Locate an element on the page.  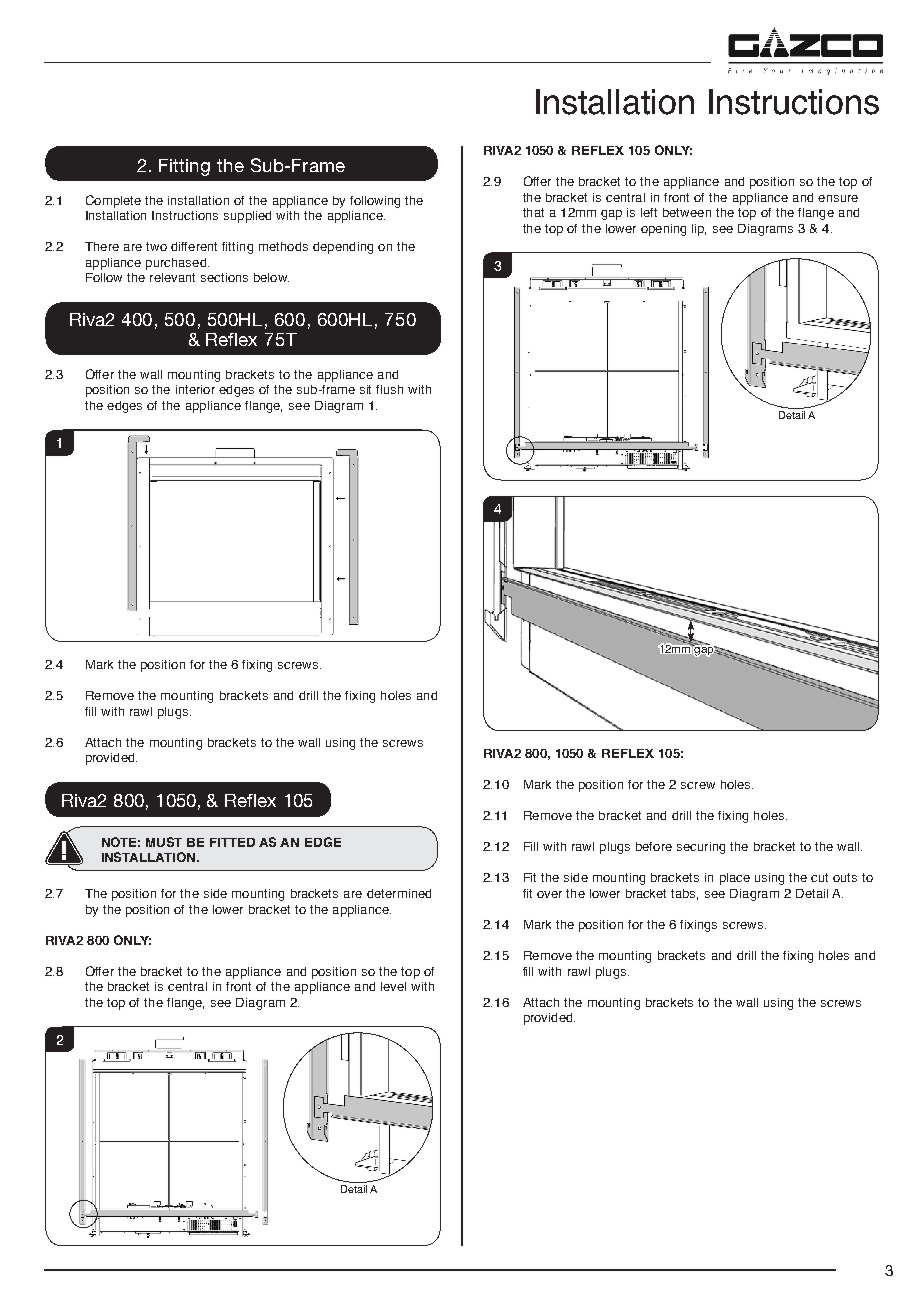
before is located at coordinates (654, 846).
